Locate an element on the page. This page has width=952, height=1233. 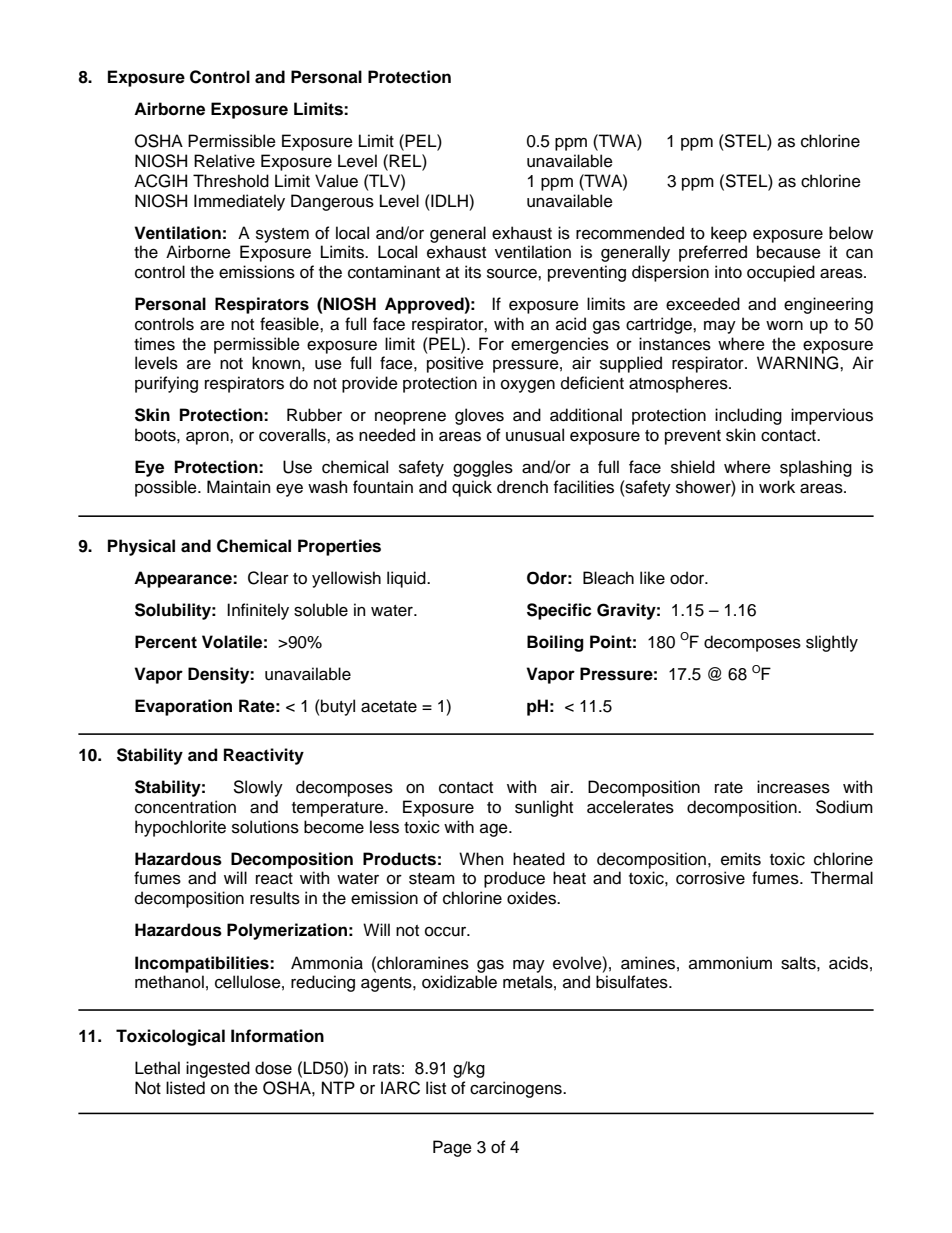
including is located at coordinates (748, 416).
